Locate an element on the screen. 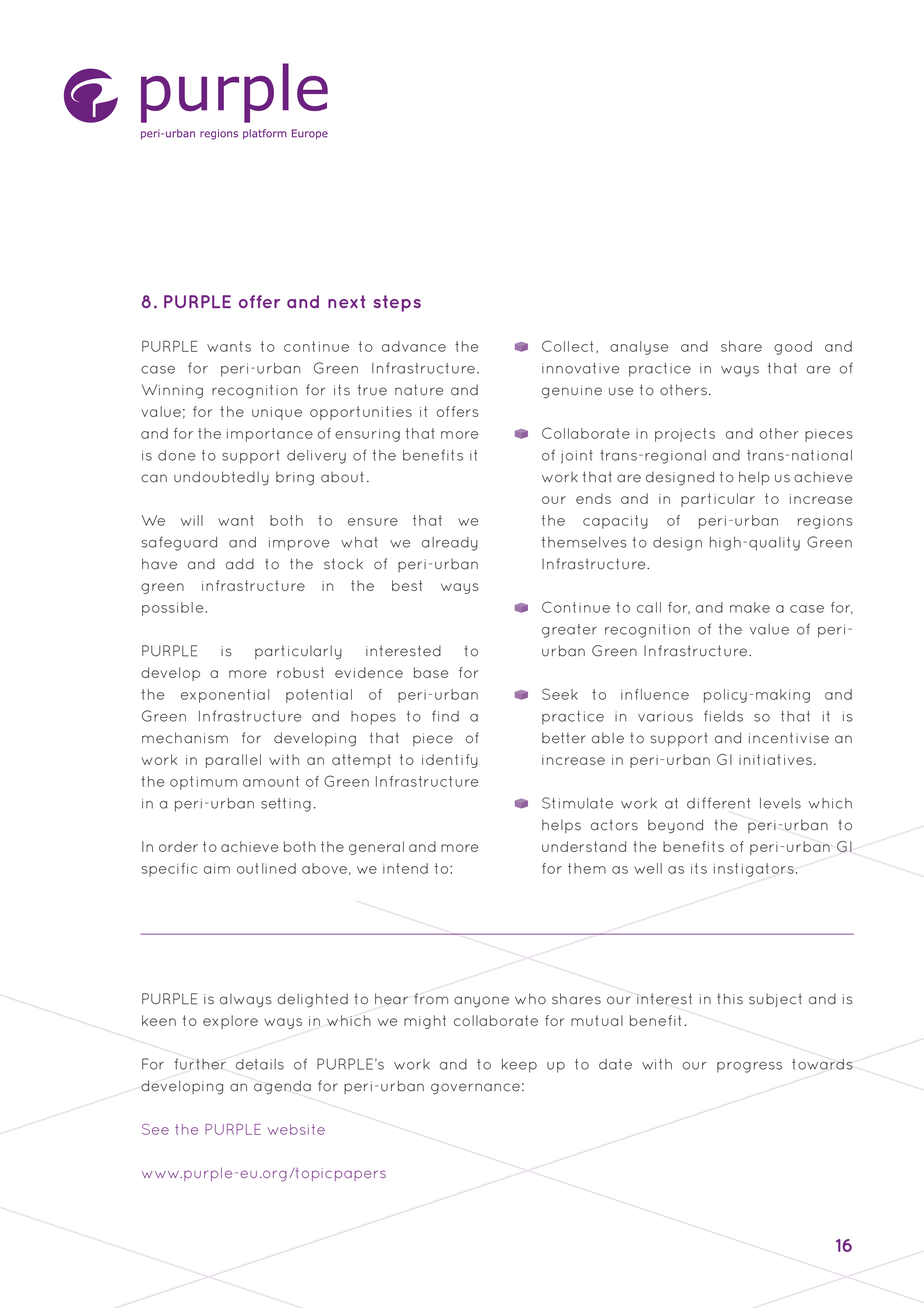  governance is located at coordinates (475, 1089).
